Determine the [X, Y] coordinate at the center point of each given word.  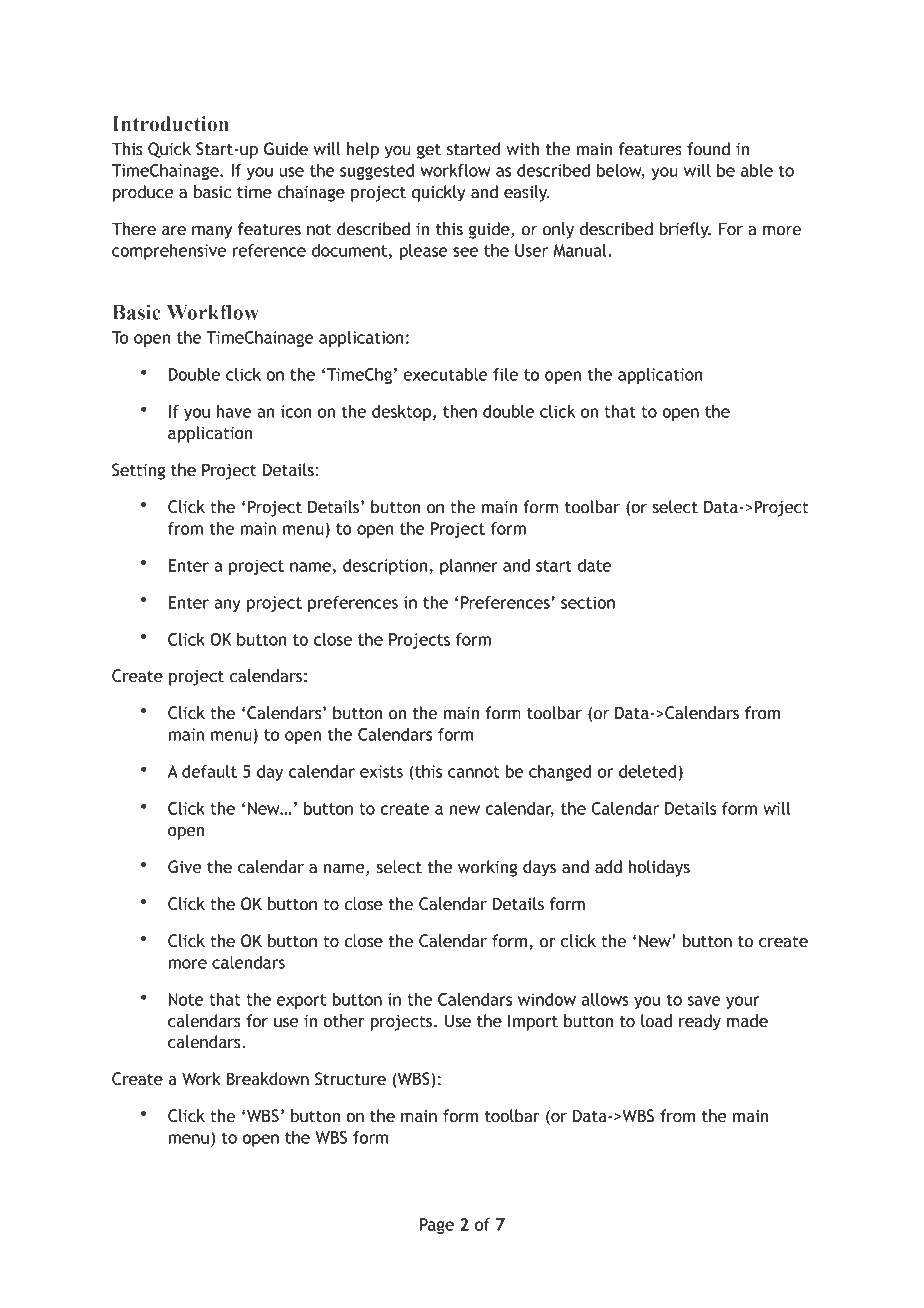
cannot [474, 772]
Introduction [170, 124]
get [429, 151]
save [704, 1001]
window [547, 999]
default [209, 771]
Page [437, 1226]
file [505, 374]
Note [186, 999]
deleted [648, 771]
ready [700, 1022]
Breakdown [267, 1079]
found [708, 149]
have [234, 411]
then [460, 411]
